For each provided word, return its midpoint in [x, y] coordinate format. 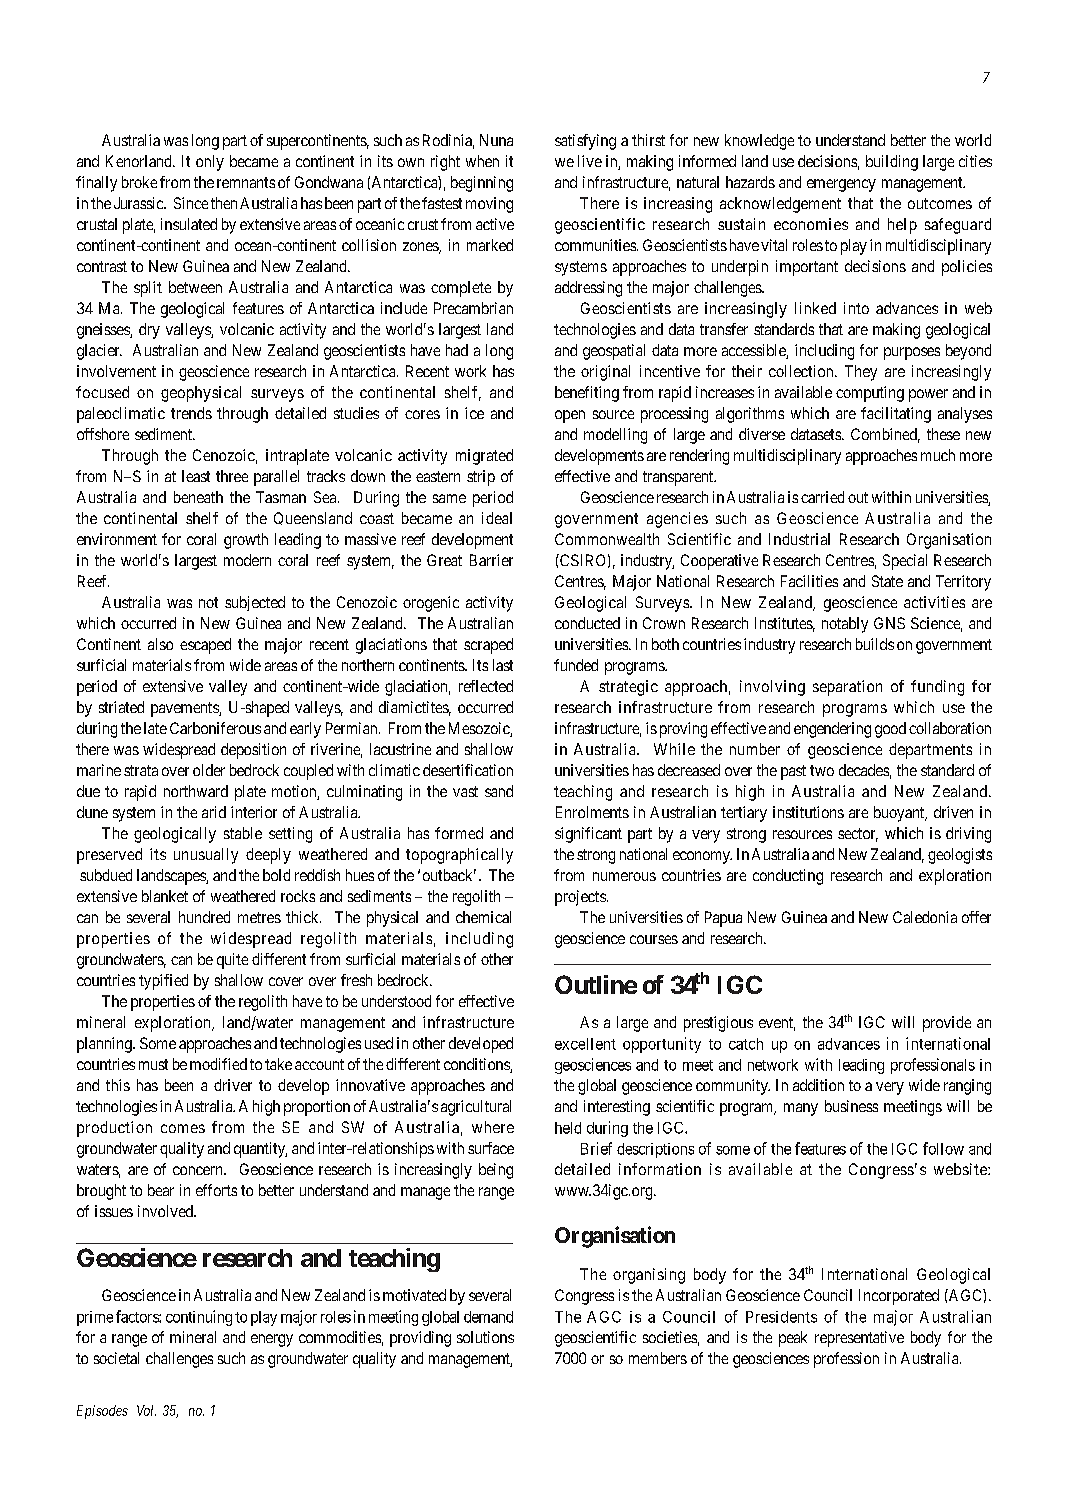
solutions [485, 1337]
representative [859, 1339]
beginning [482, 184]
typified [163, 982]
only [210, 163]
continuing [199, 1318]
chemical [483, 917]
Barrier [491, 560]
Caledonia [925, 917]
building [892, 163]
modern [247, 560]
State [887, 581]
